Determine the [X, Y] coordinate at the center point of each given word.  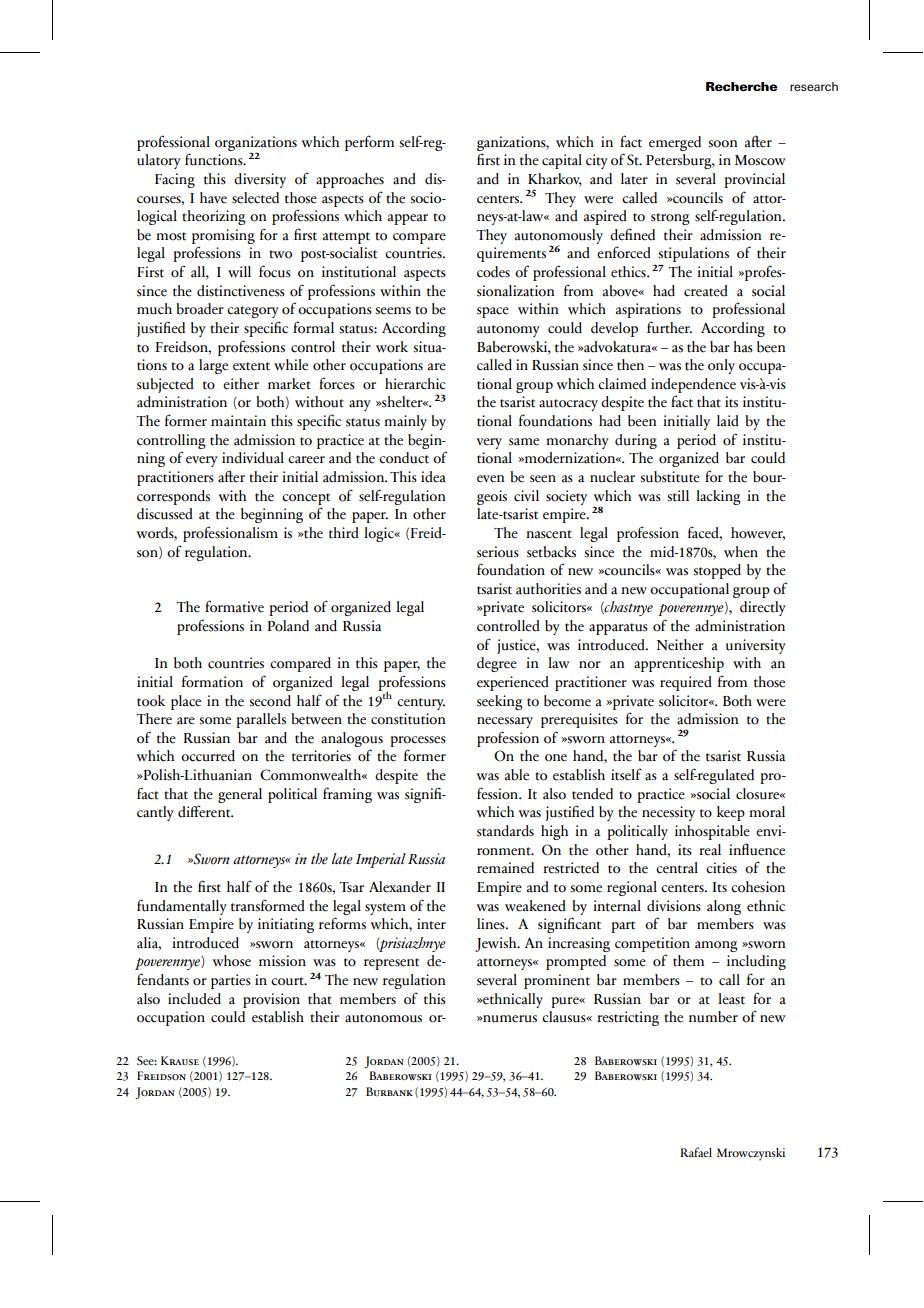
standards [505, 831]
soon [723, 144]
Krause [180, 1060]
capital [562, 161]
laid [728, 421]
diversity [260, 180]
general [240, 795]
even [491, 479]
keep [731, 813]
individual [253, 458]
